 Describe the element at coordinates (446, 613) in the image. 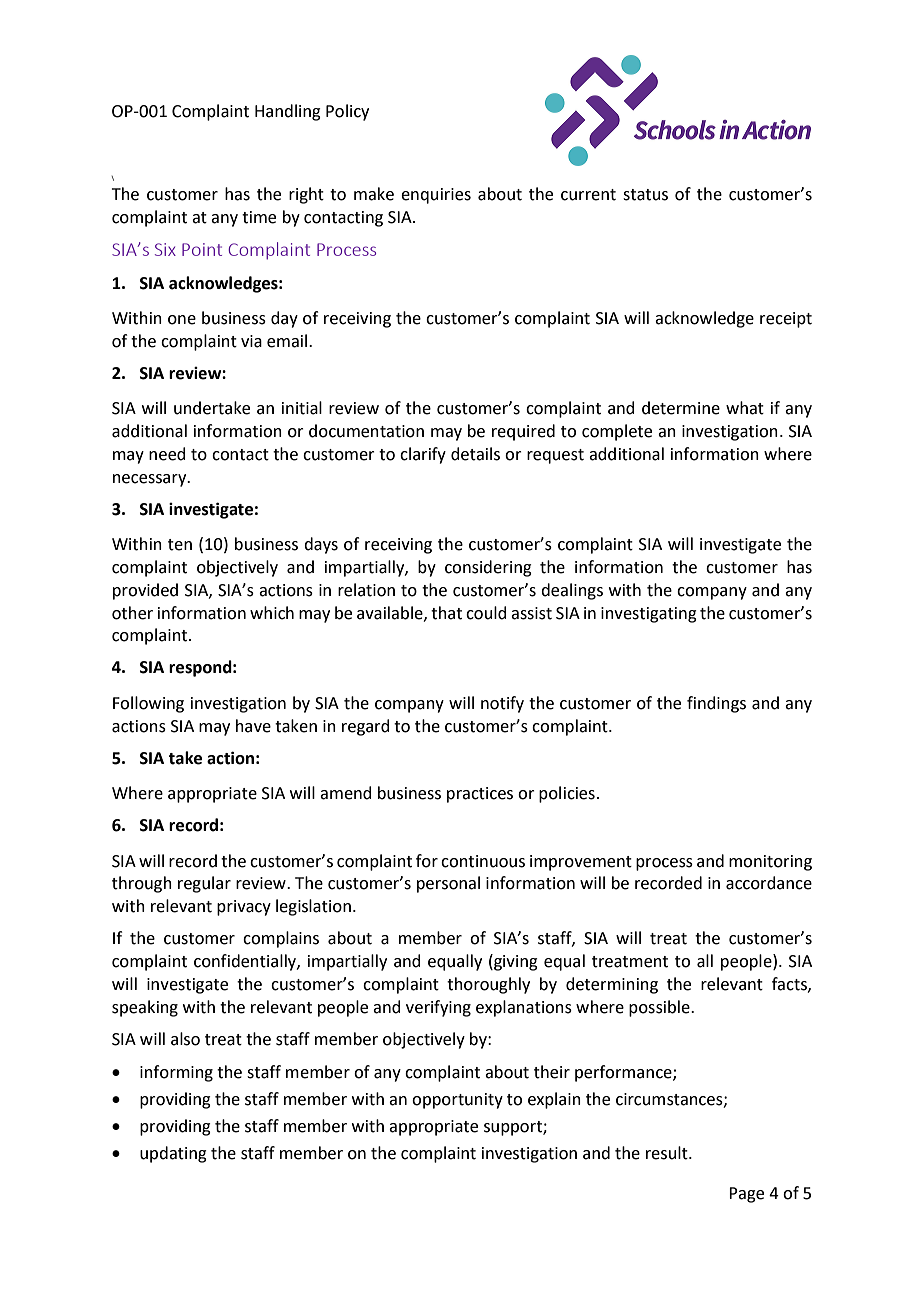

I see `that` at that location.
